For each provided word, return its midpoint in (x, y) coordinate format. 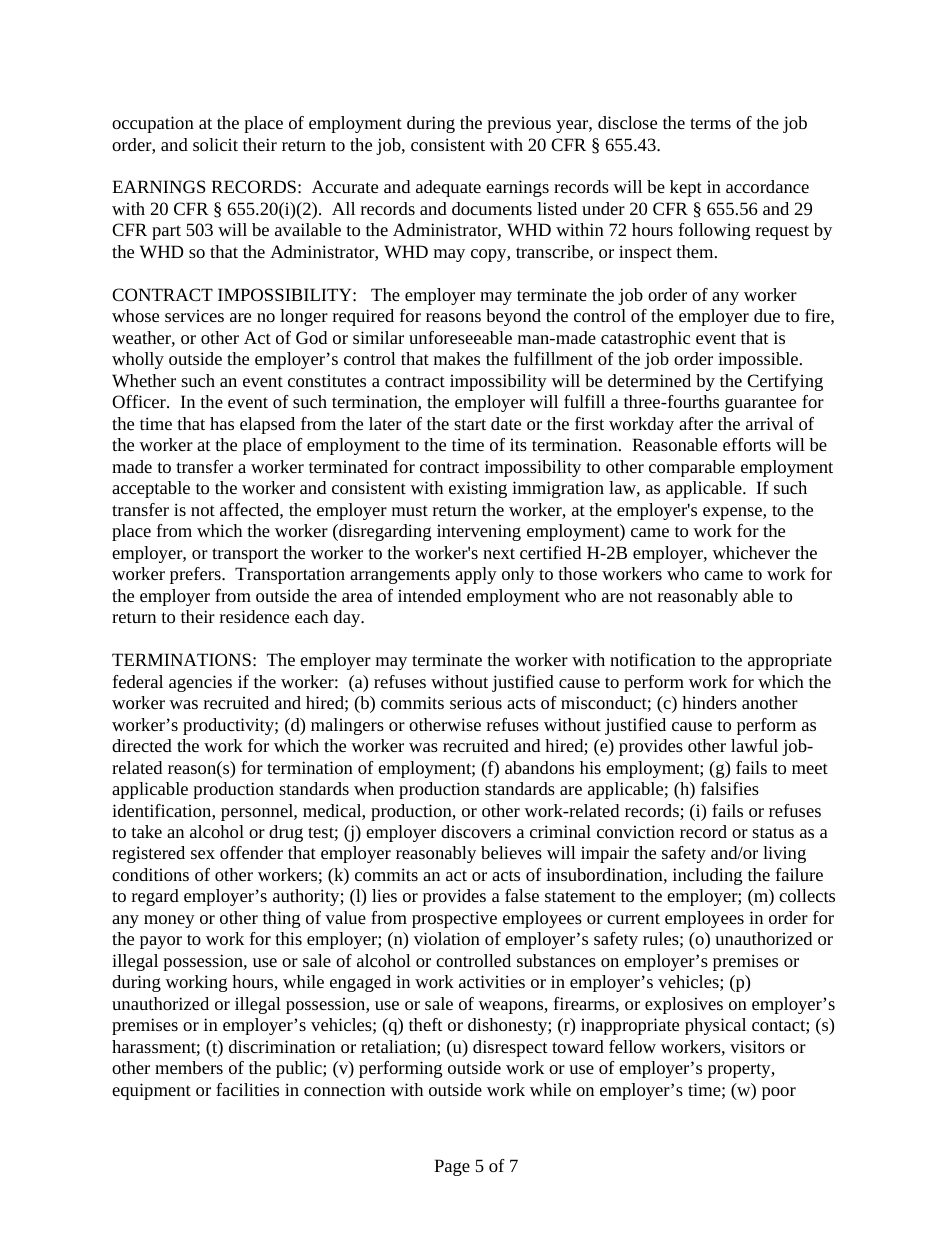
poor (779, 1093)
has (222, 423)
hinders (709, 702)
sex (203, 854)
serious (476, 702)
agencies (200, 683)
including (707, 876)
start (470, 424)
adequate (448, 188)
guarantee (760, 404)
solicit (215, 144)
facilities (247, 1089)
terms (710, 123)
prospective (454, 919)
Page (452, 1167)
